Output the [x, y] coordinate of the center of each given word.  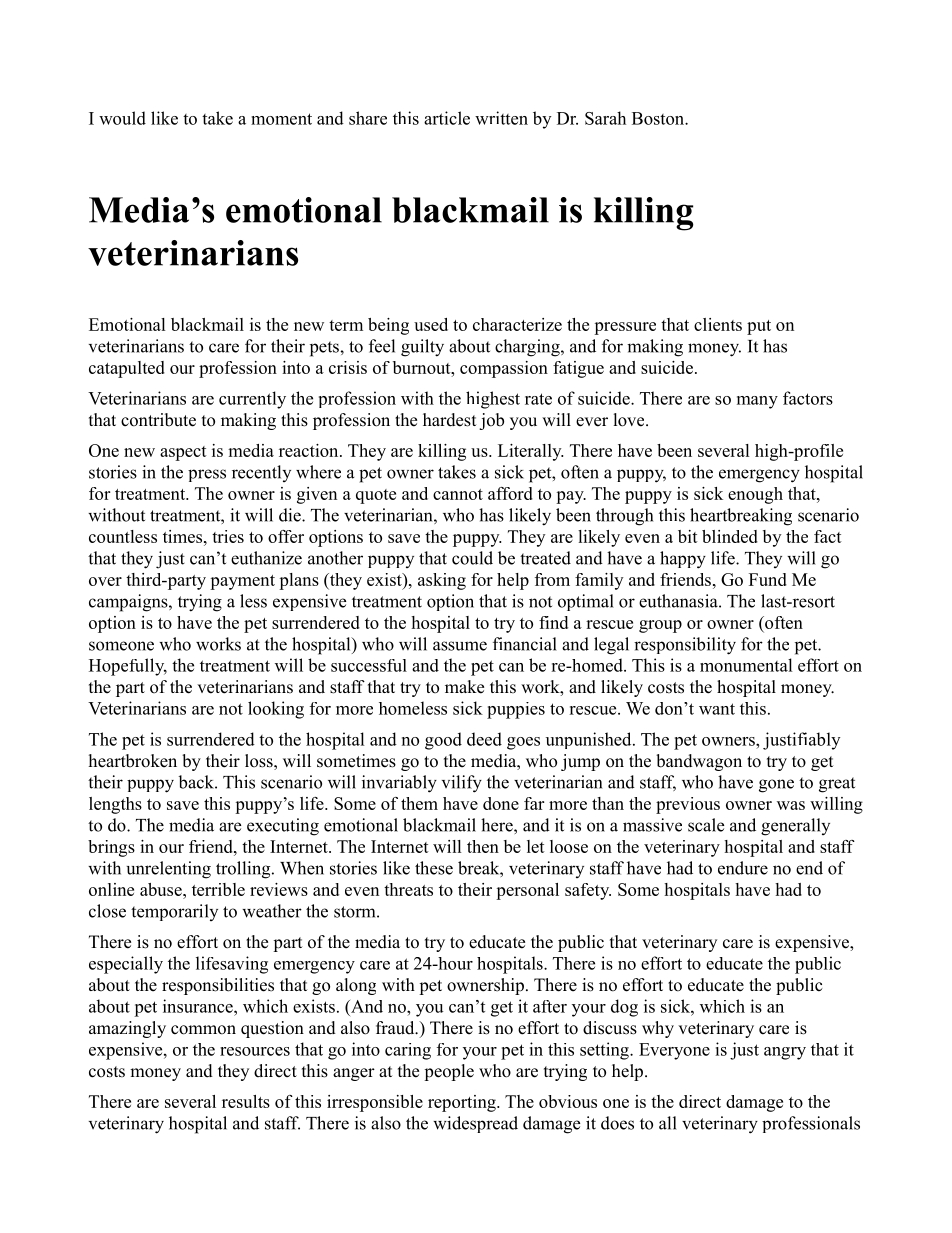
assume [460, 646]
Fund [768, 579]
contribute [158, 420]
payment [242, 582]
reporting [463, 1103]
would [122, 118]
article [447, 118]
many [757, 402]
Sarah [605, 118]
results [246, 1101]
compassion [504, 369]
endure [743, 868]
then [483, 846]
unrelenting [169, 870]
